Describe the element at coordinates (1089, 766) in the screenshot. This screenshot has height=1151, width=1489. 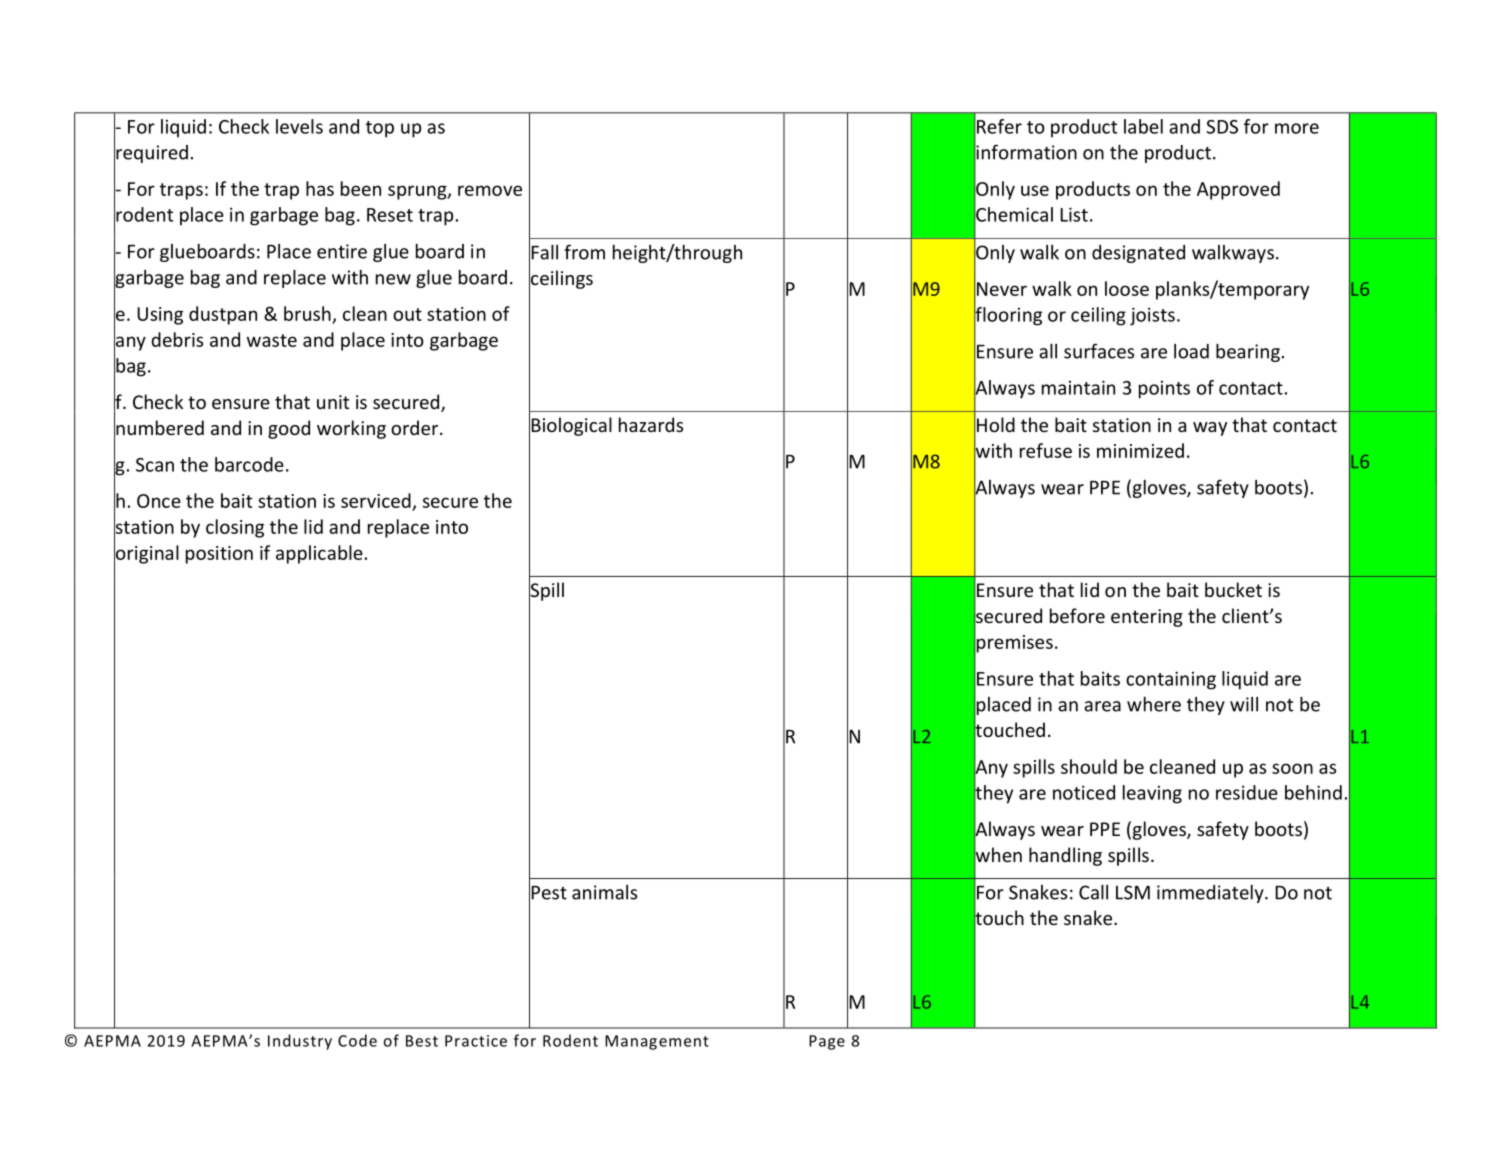
I see `should` at that location.
